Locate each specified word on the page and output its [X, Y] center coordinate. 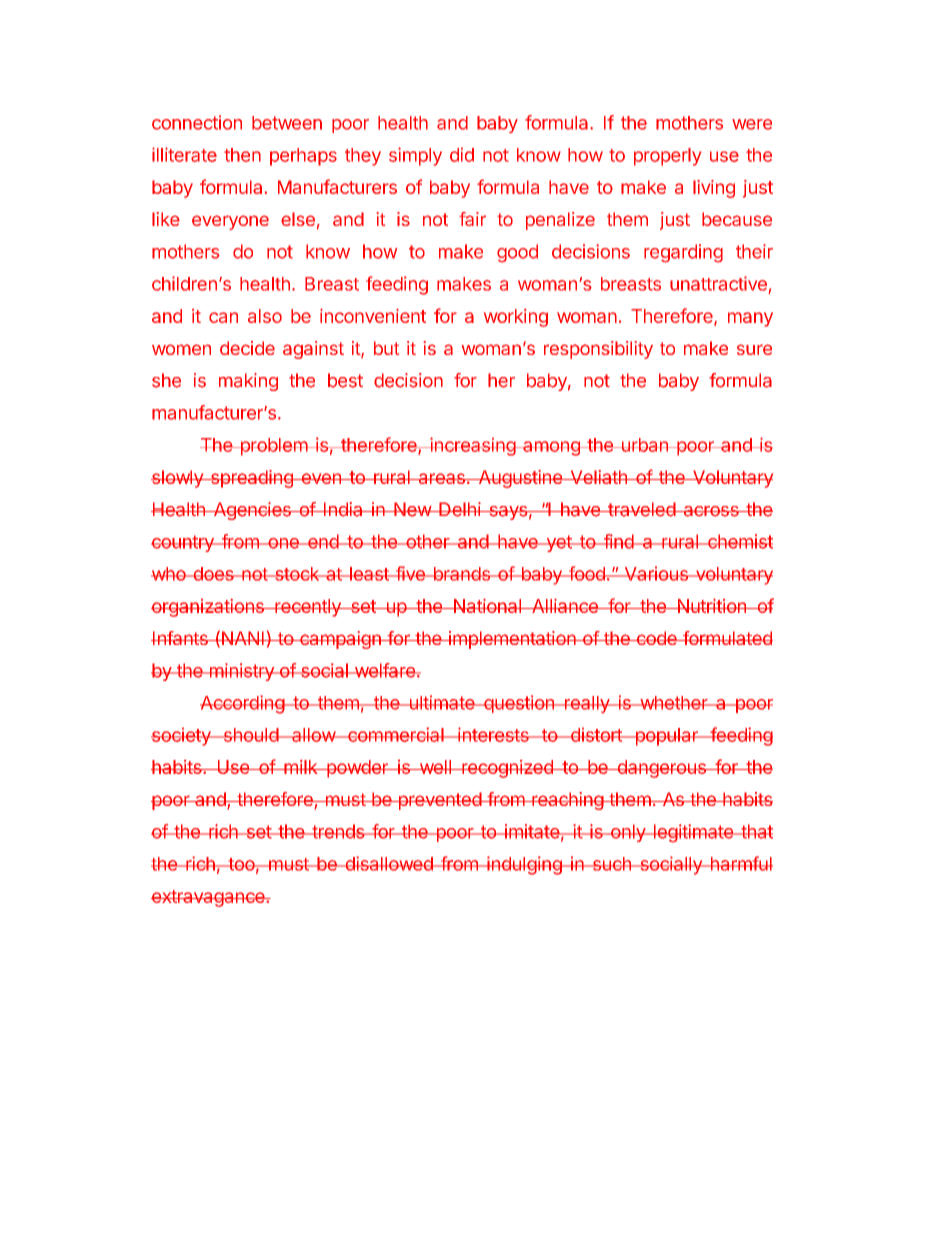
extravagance [209, 898]
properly [667, 157]
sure [754, 349]
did [462, 155]
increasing [472, 446]
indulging [524, 865]
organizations [208, 608]
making [248, 382]
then [242, 155]
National [487, 606]
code [656, 638]
